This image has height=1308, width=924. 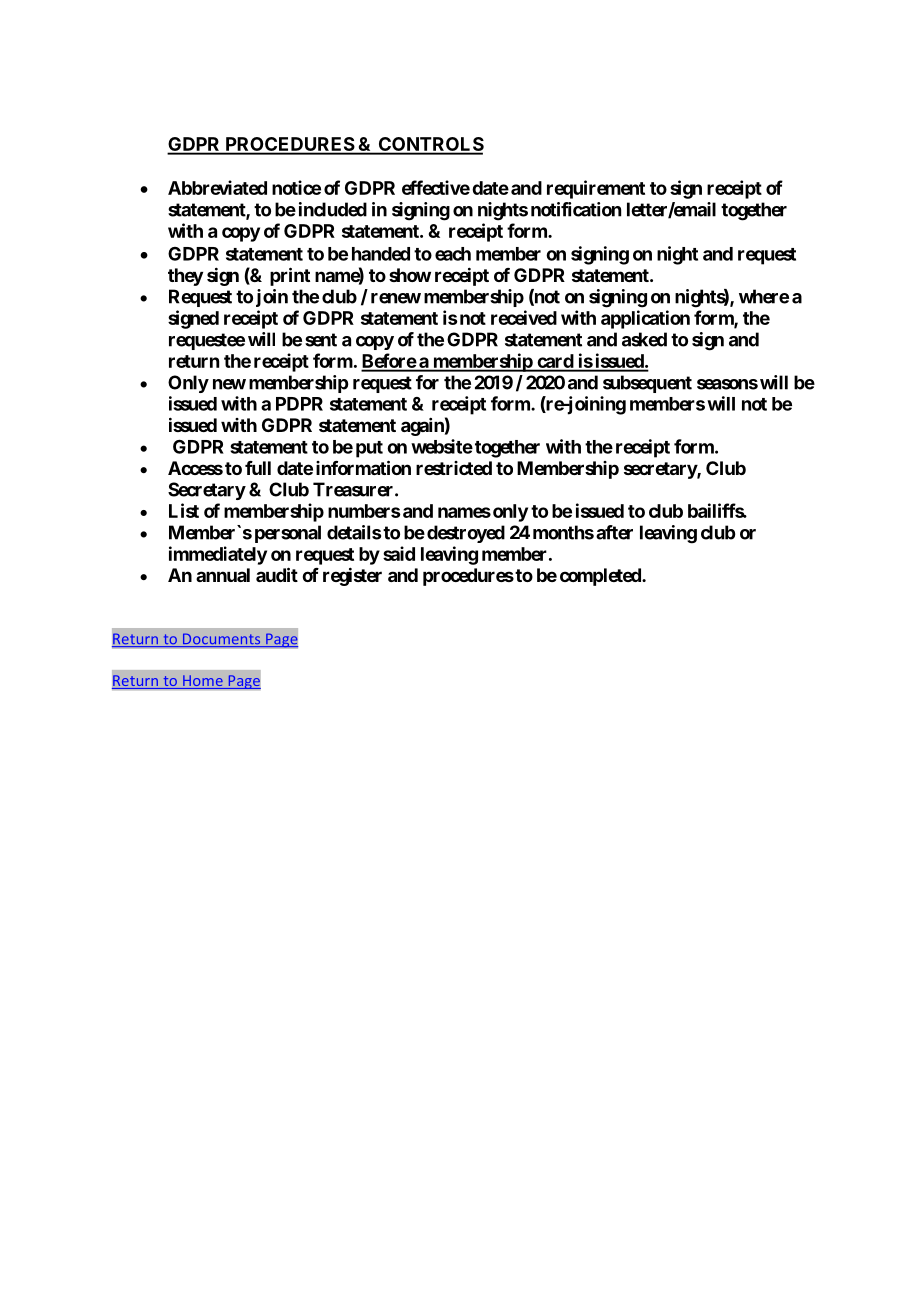 I want to click on full, so click(x=258, y=468).
